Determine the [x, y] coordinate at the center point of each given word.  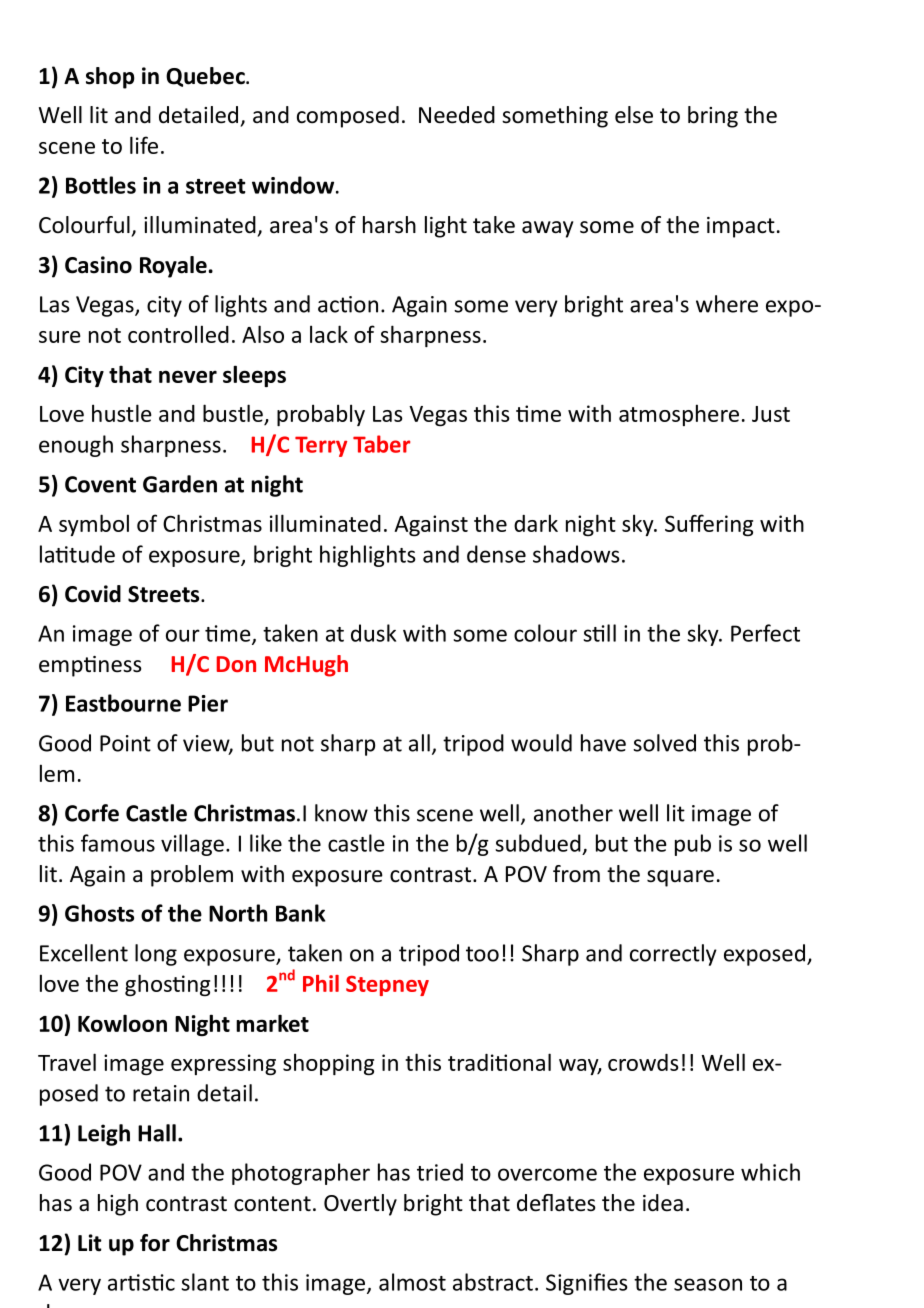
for [155, 1243]
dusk [373, 633]
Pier [208, 703]
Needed [457, 115]
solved [664, 743]
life [144, 145]
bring [713, 117]
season [708, 1284]
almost [412, 1282]
